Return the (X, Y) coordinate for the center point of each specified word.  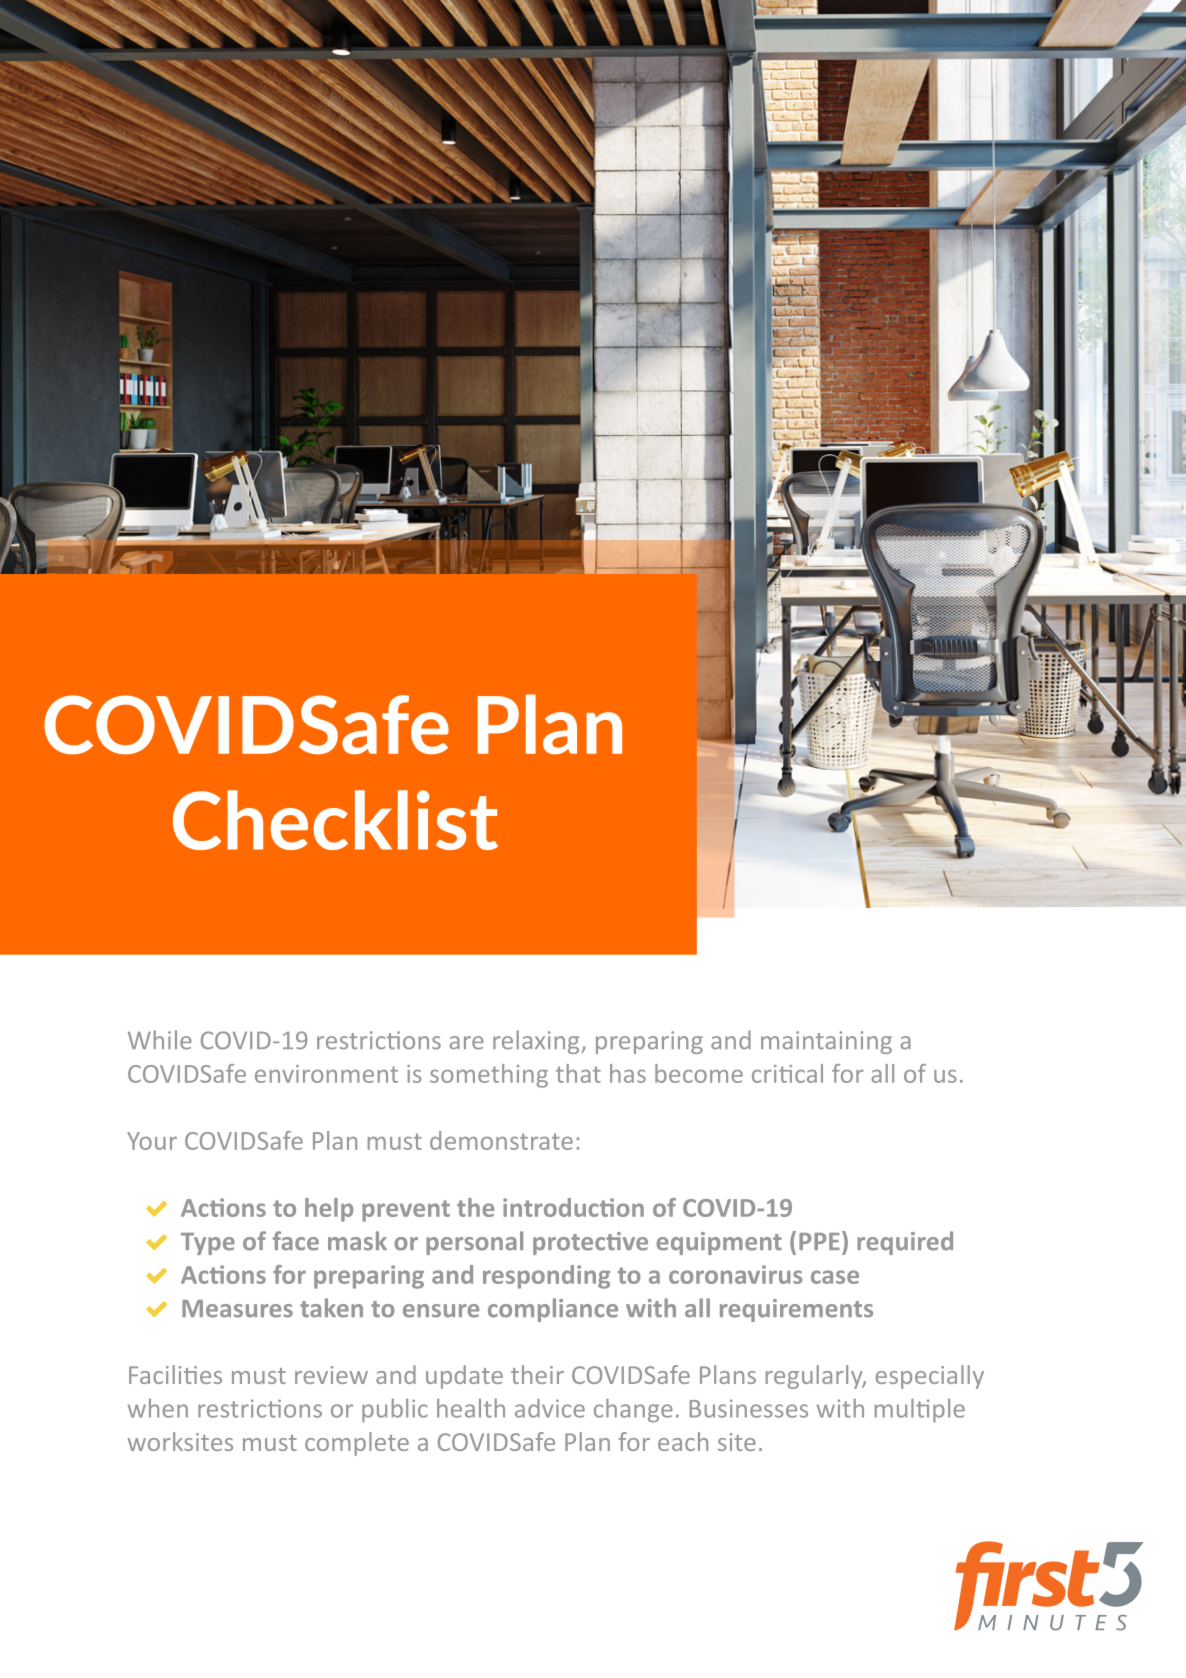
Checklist (335, 820)
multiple (920, 1410)
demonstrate (501, 1140)
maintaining (826, 1042)
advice (550, 1408)
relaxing (537, 1042)
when (158, 1408)
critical (787, 1073)
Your (152, 1141)
